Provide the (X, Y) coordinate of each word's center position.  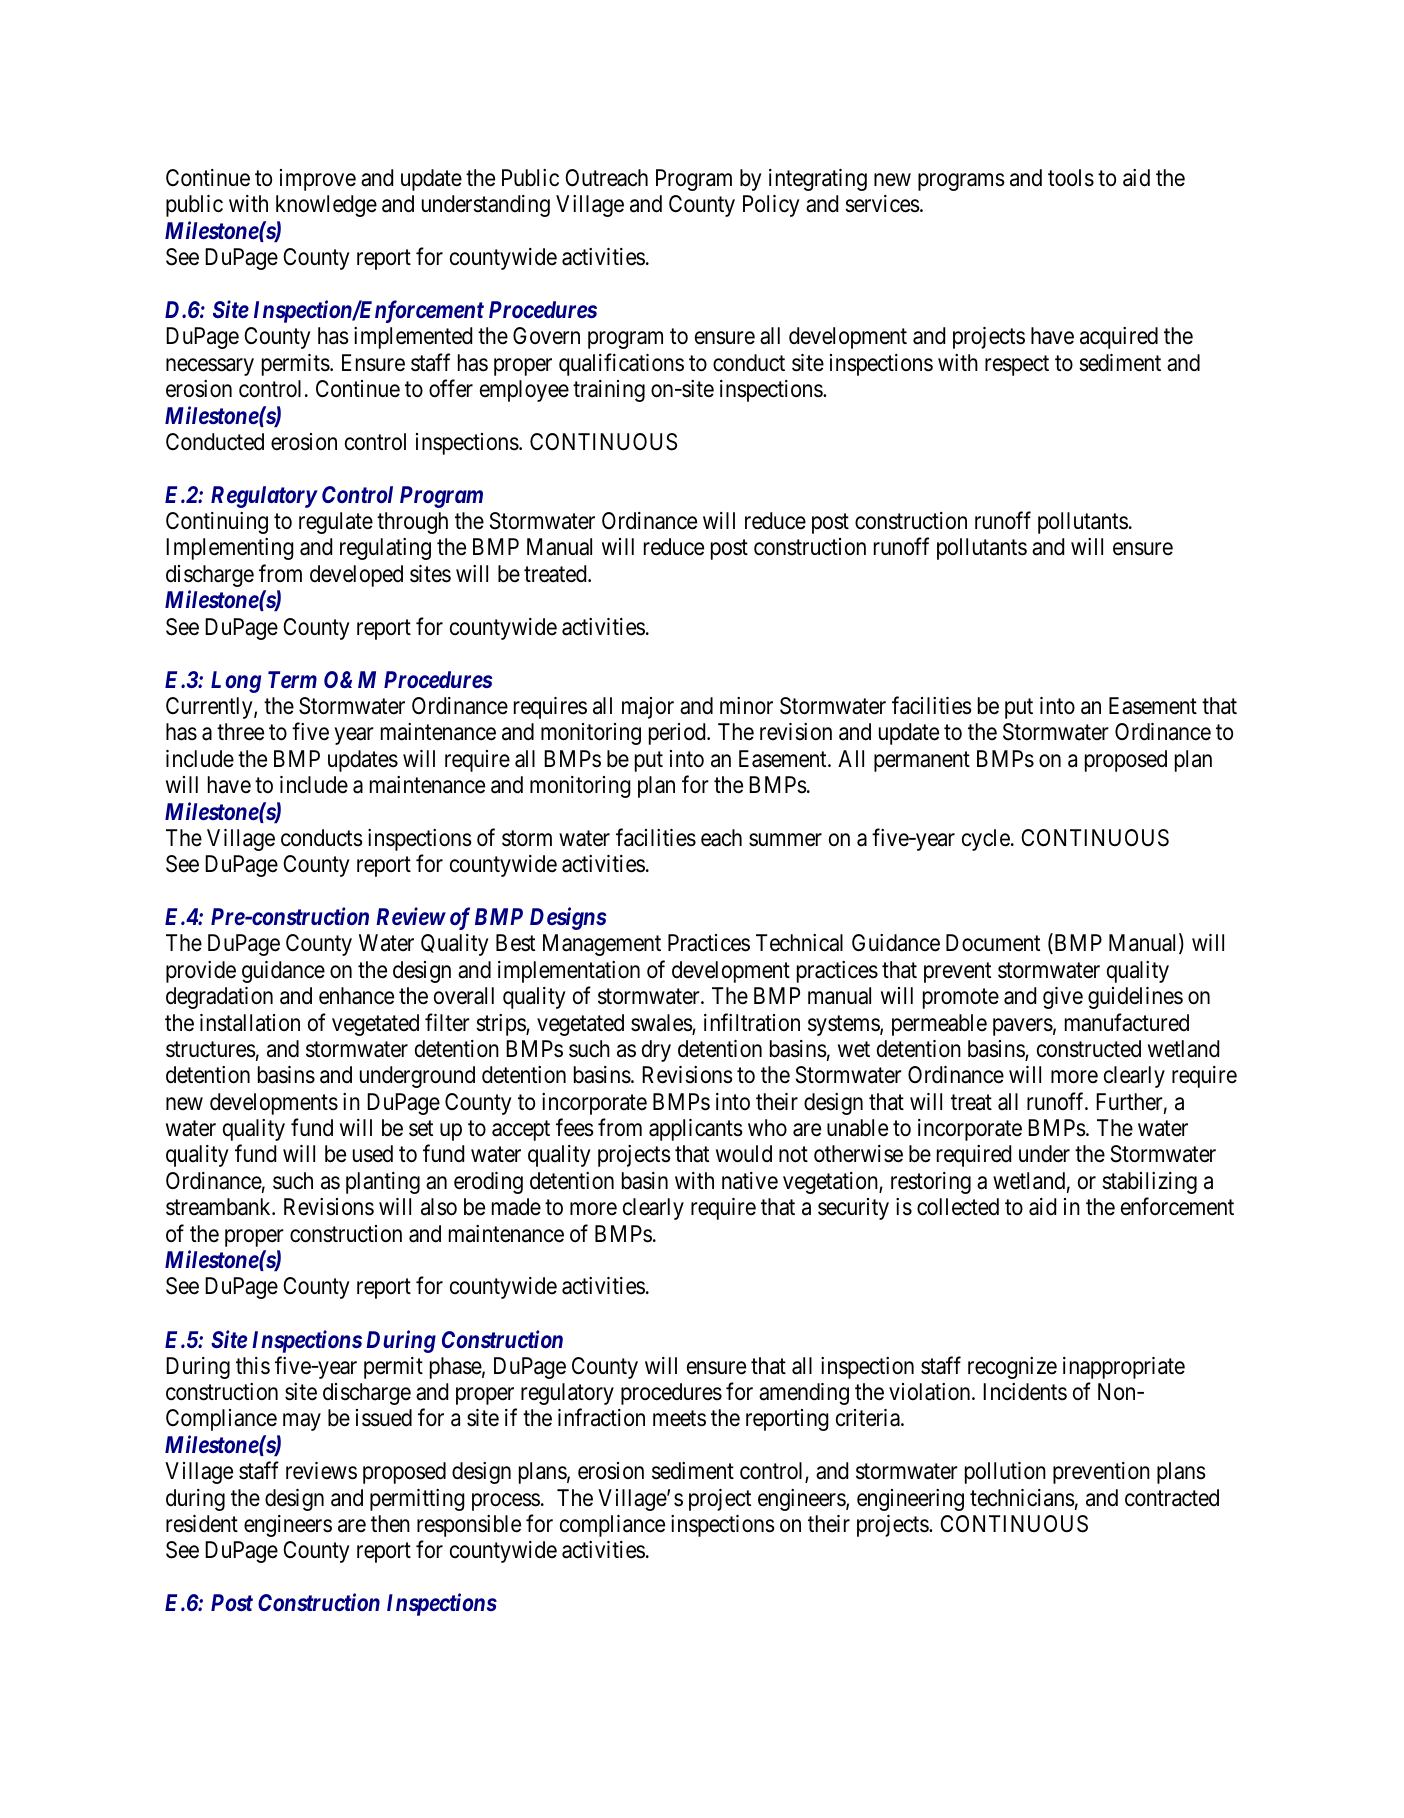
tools (1071, 178)
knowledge (326, 206)
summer (785, 840)
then (390, 1524)
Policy (771, 206)
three (240, 732)
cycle (986, 840)
